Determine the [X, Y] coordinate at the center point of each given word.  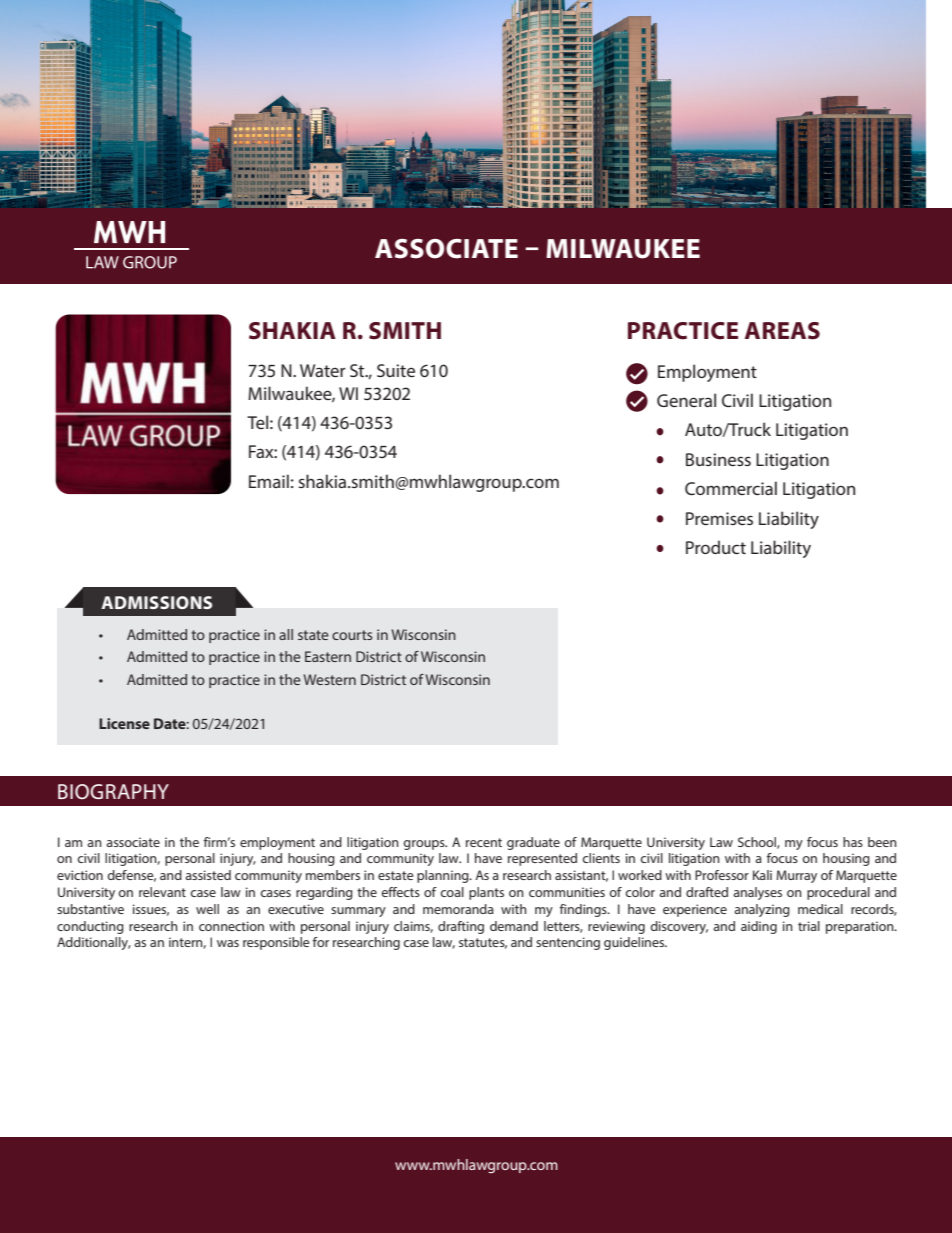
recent [484, 842]
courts [352, 635]
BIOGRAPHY [113, 791]
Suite [396, 370]
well [207, 909]
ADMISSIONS [156, 602]
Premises [719, 518]
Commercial [731, 488]
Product [716, 547]
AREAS [782, 331]
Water [323, 370]
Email [269, 481]
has [853, 842]
